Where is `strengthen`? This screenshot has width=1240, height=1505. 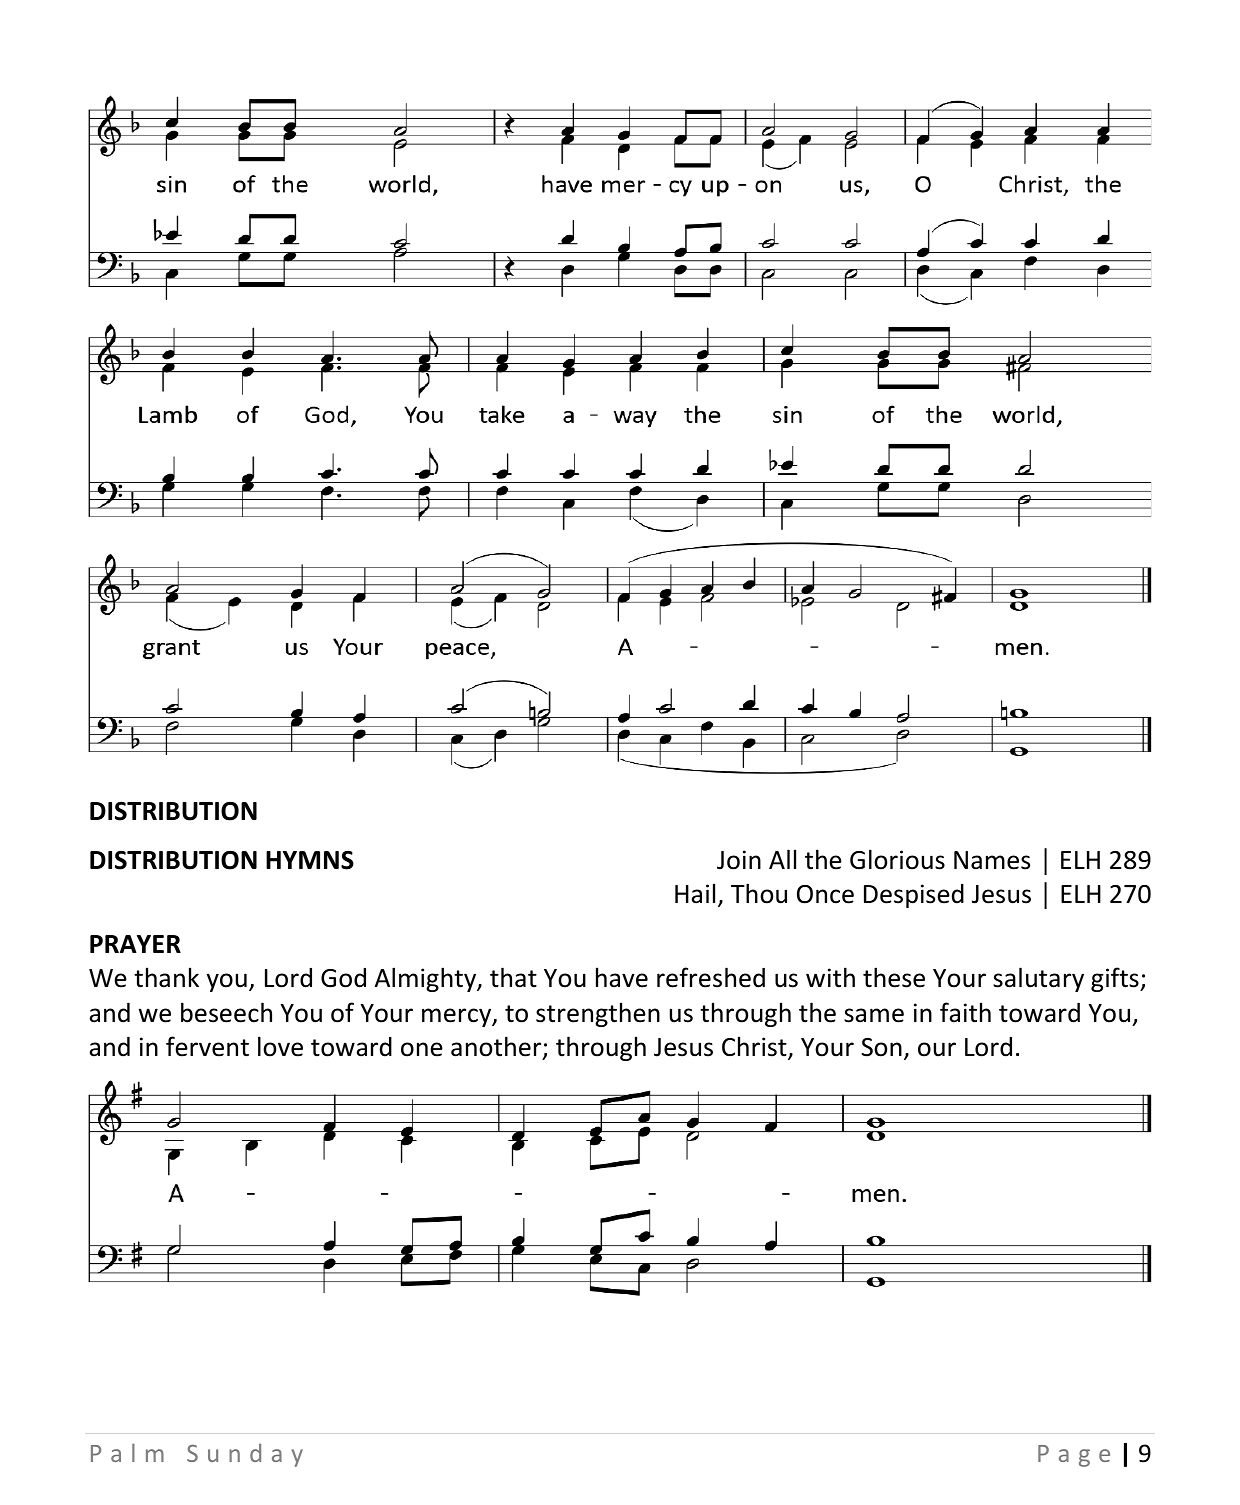
strengthen is located at coordinates (598, 1014).
